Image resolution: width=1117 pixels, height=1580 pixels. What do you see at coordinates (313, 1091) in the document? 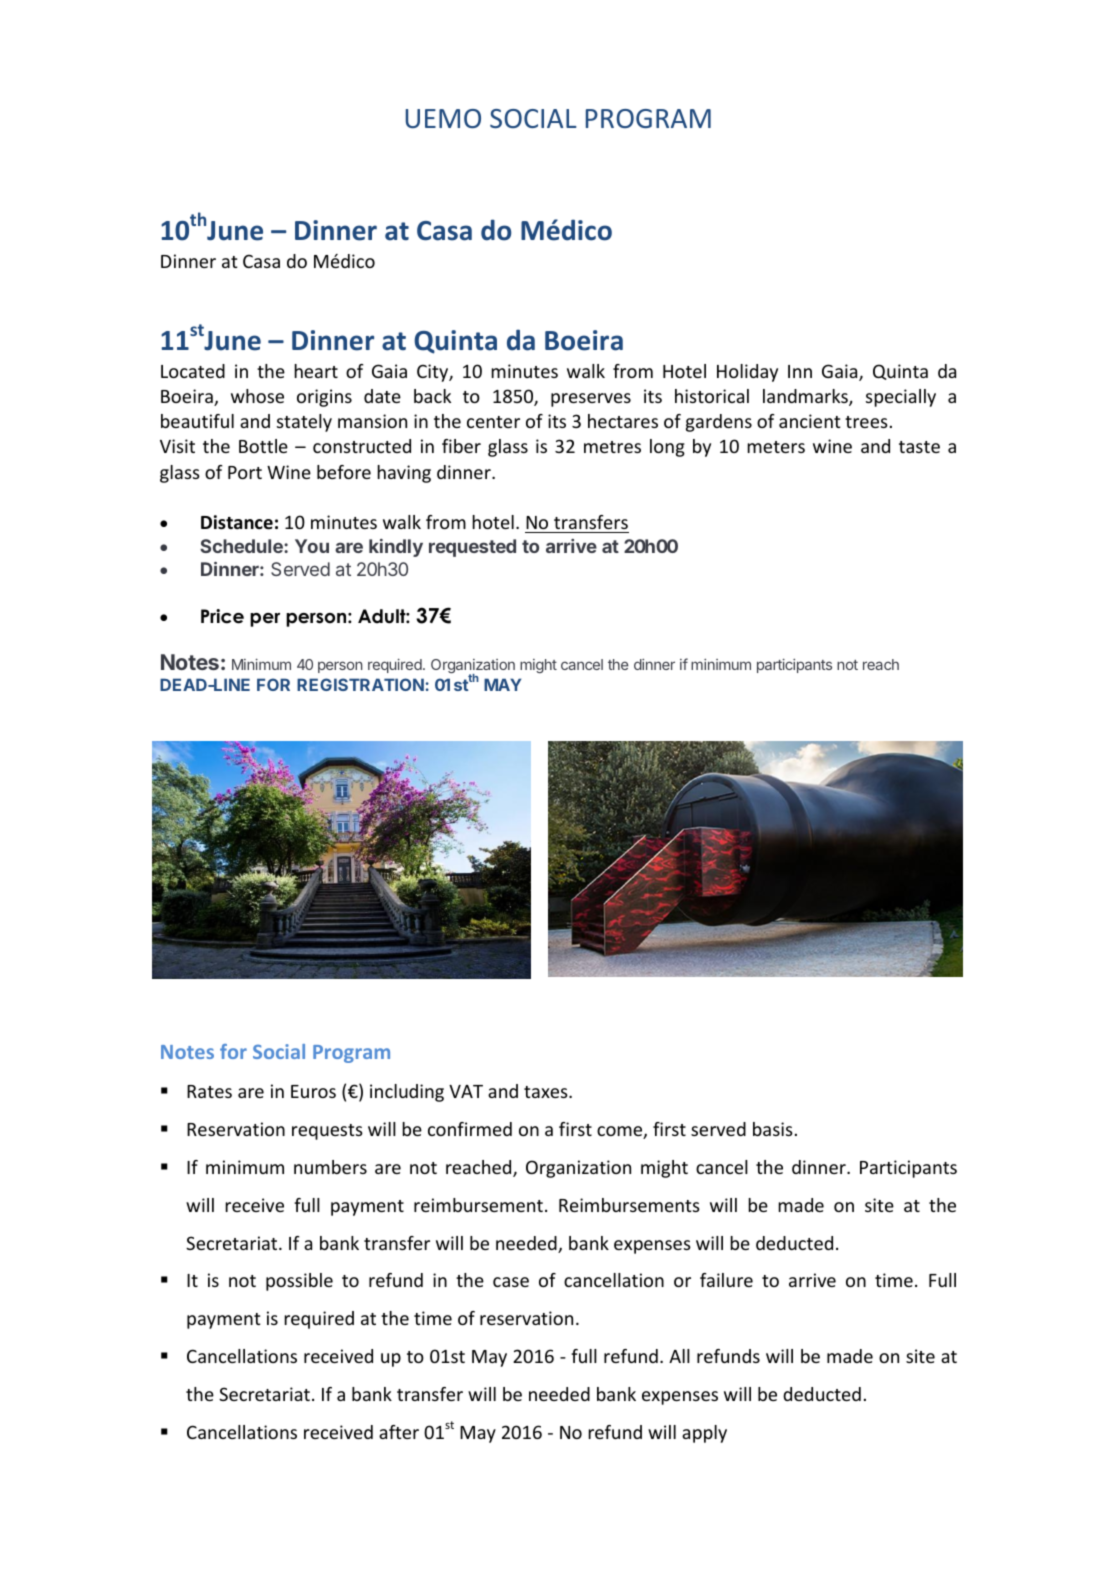
I see `Euros` at bounding box center [313, 1091].
